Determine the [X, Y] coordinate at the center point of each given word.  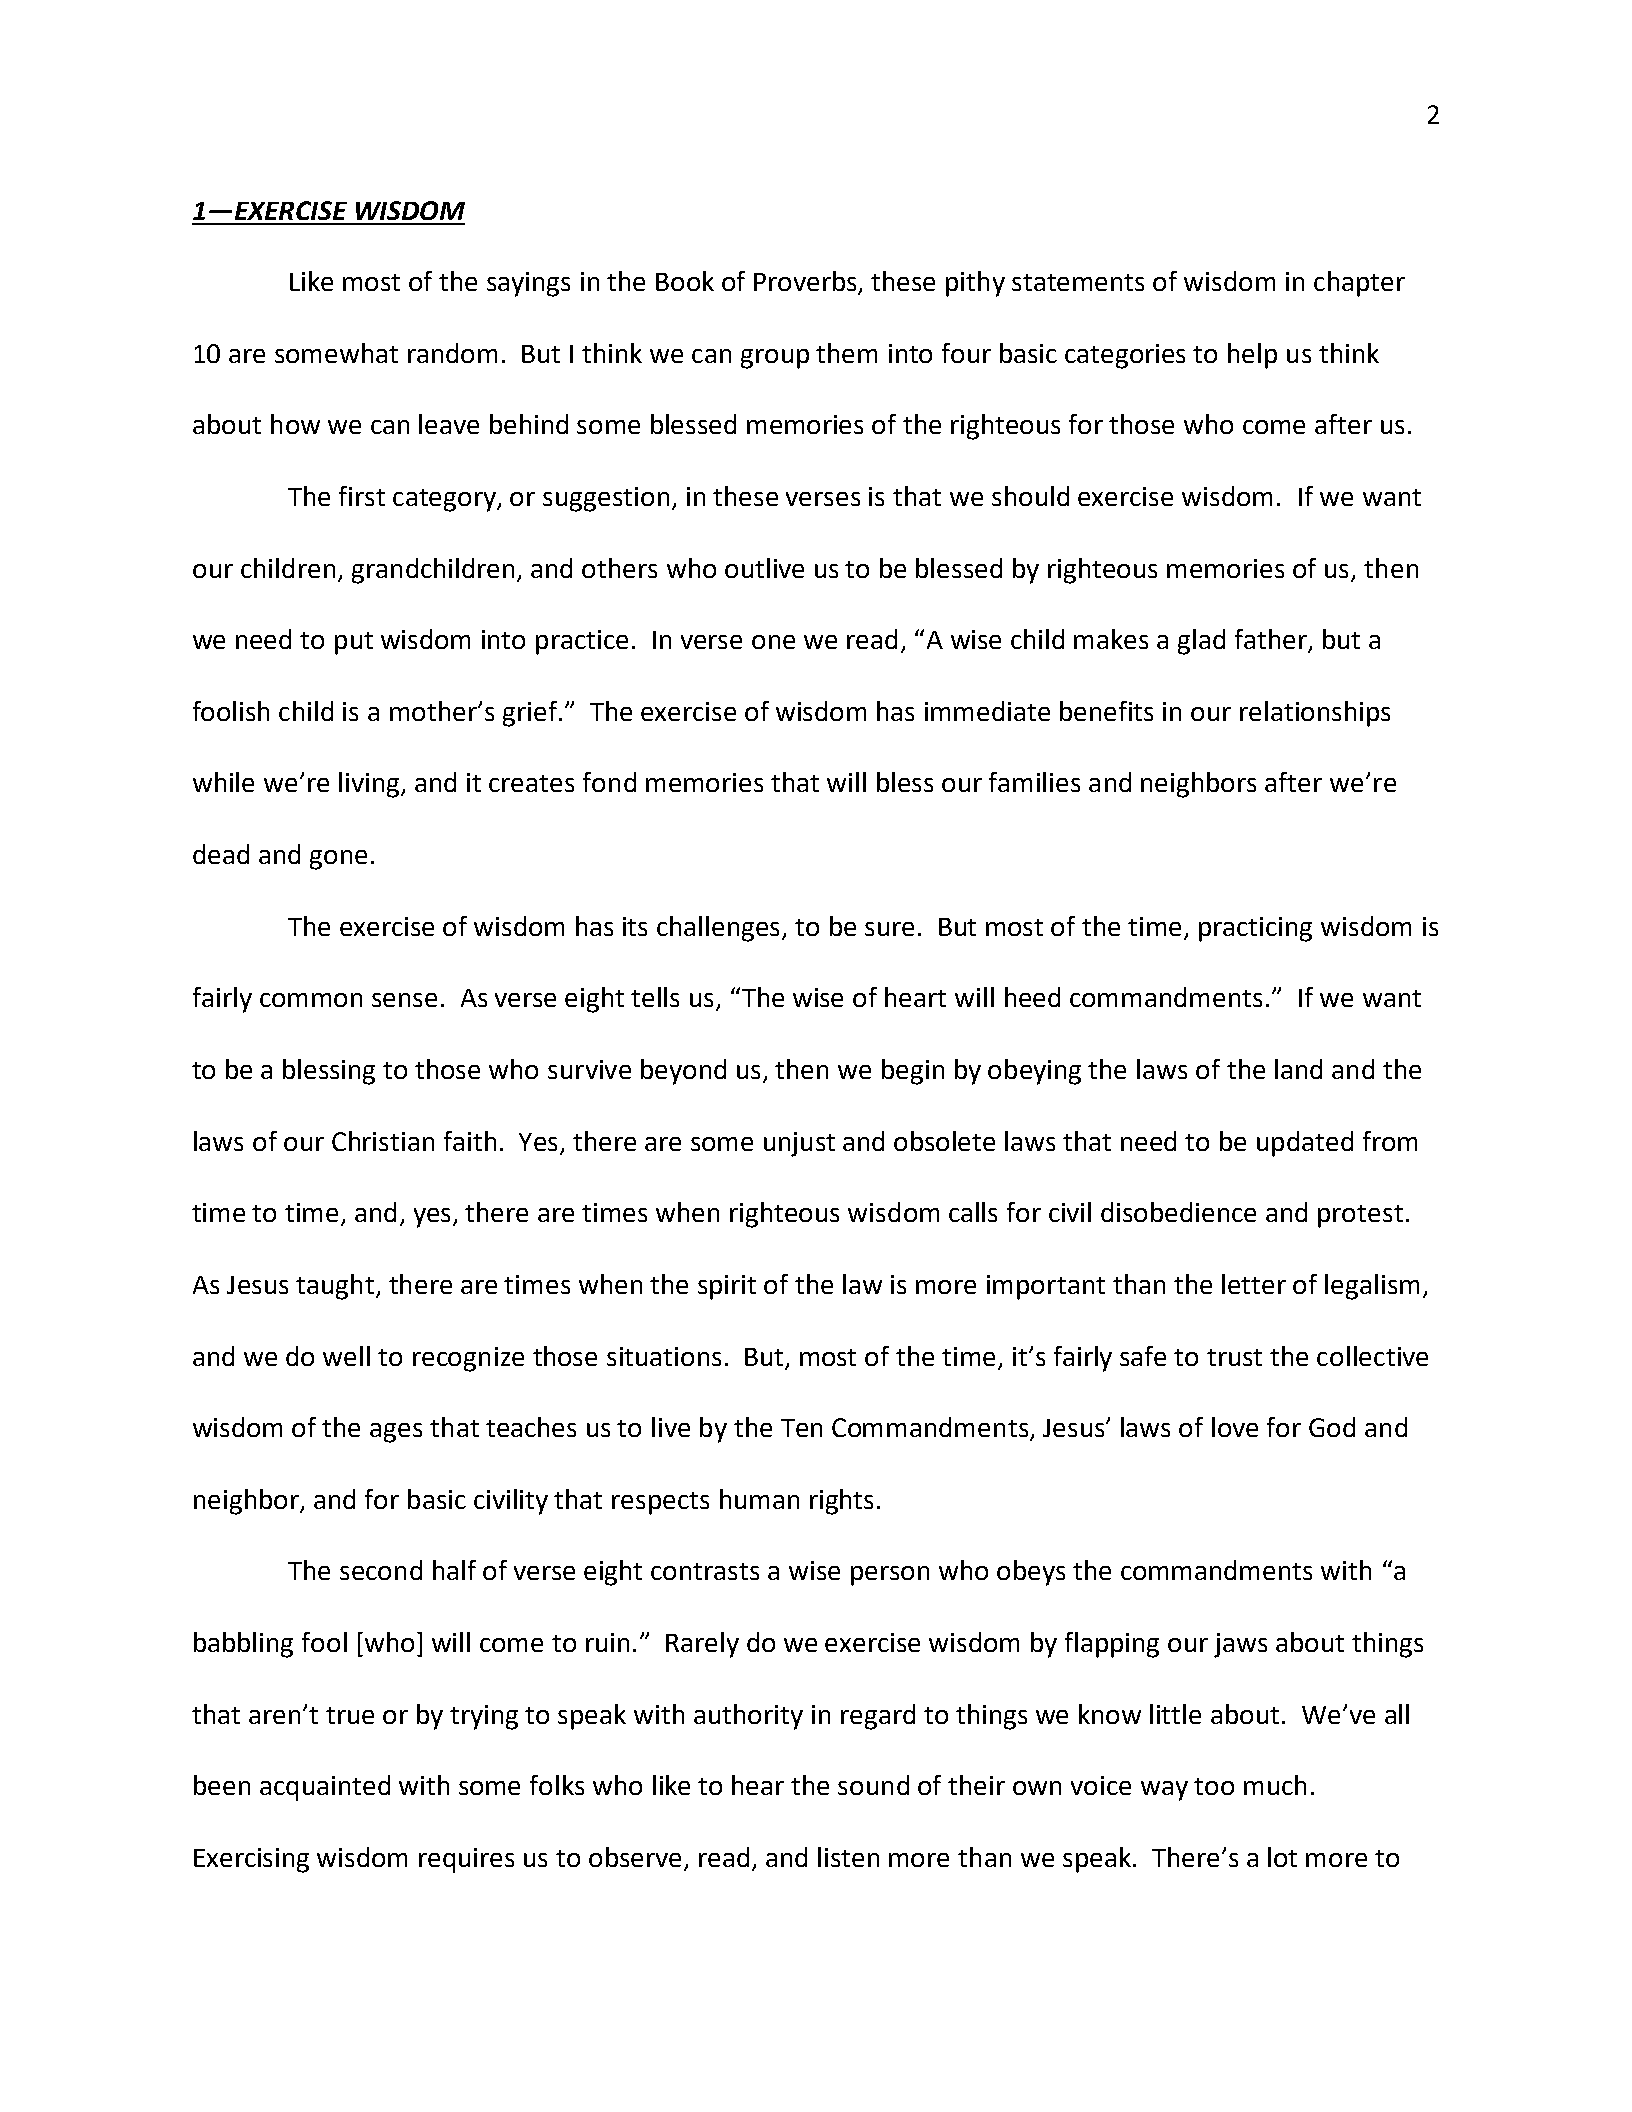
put [354, 643]
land [1298, 1069]
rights [841, 1502]
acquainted [325, 1788]
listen [848, 1857]
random [452, 353]
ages [396, 1433]
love [1235, 1427]
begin [913, 1072]
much [1275, 1785]
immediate [987, 711]
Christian [383, 1141]
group [775, 359]
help [1252, 356]
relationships [1315, 714]
